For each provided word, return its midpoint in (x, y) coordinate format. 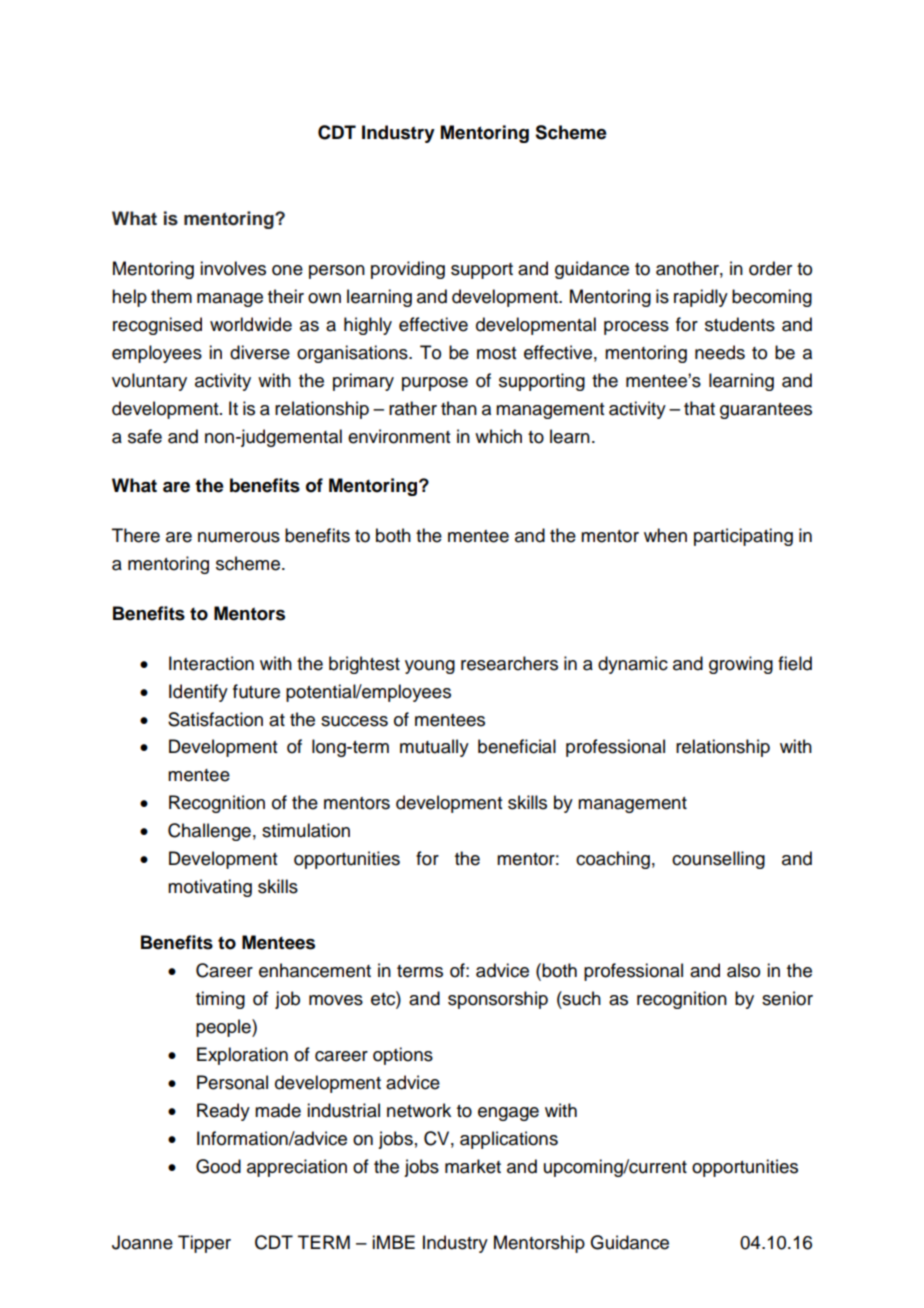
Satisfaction (215, 719)
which (498, 436)
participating (743, 537)
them (171, 296)
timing (220, 1000)
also (743, 970)
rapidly (701, 298)
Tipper (204, 1244)
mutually (434, 748)
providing (408, 270)
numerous (239, 537)
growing (741, 665)
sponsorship (498, 1000)
